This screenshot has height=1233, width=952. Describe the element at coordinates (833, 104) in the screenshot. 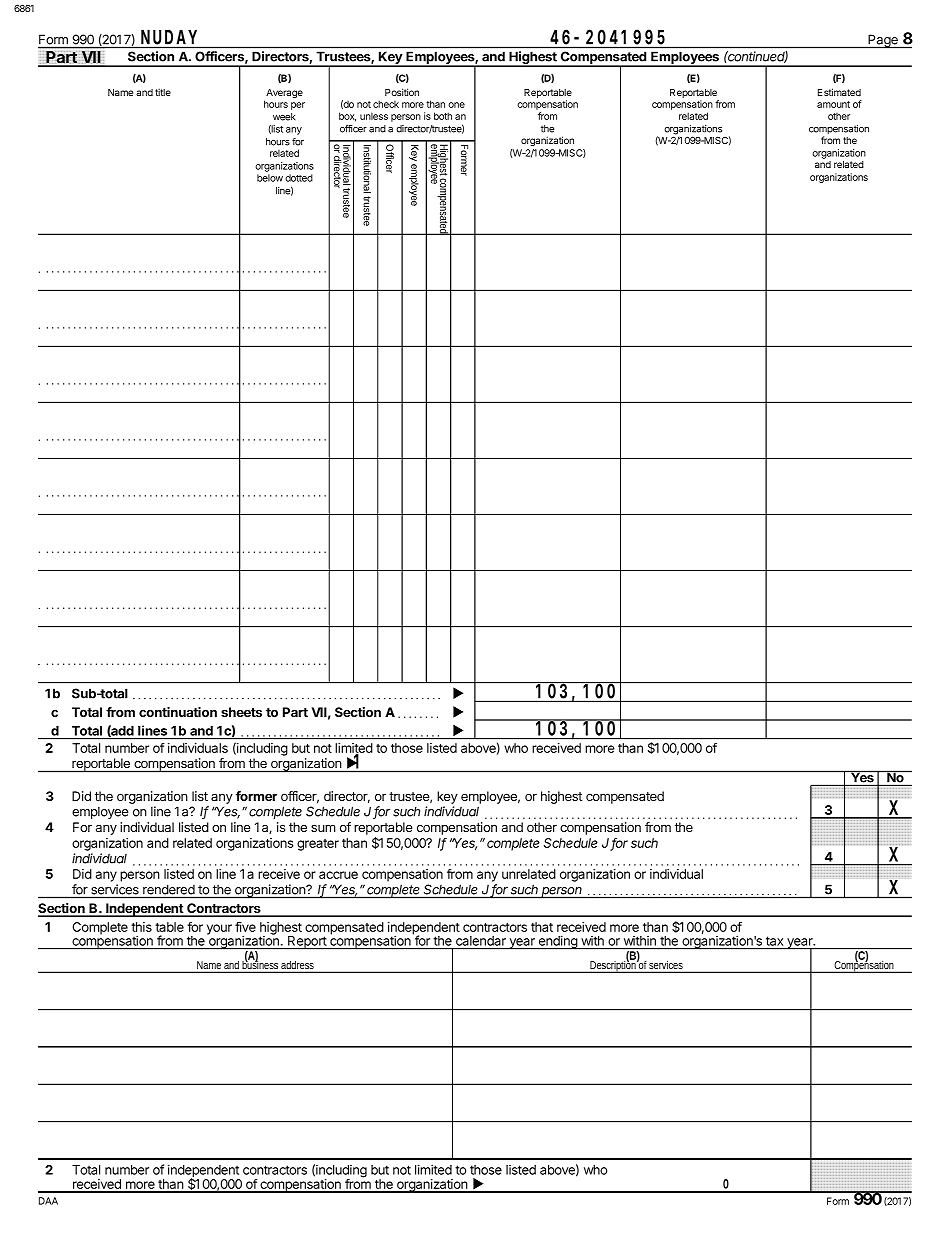

I see `amount` at that location.
